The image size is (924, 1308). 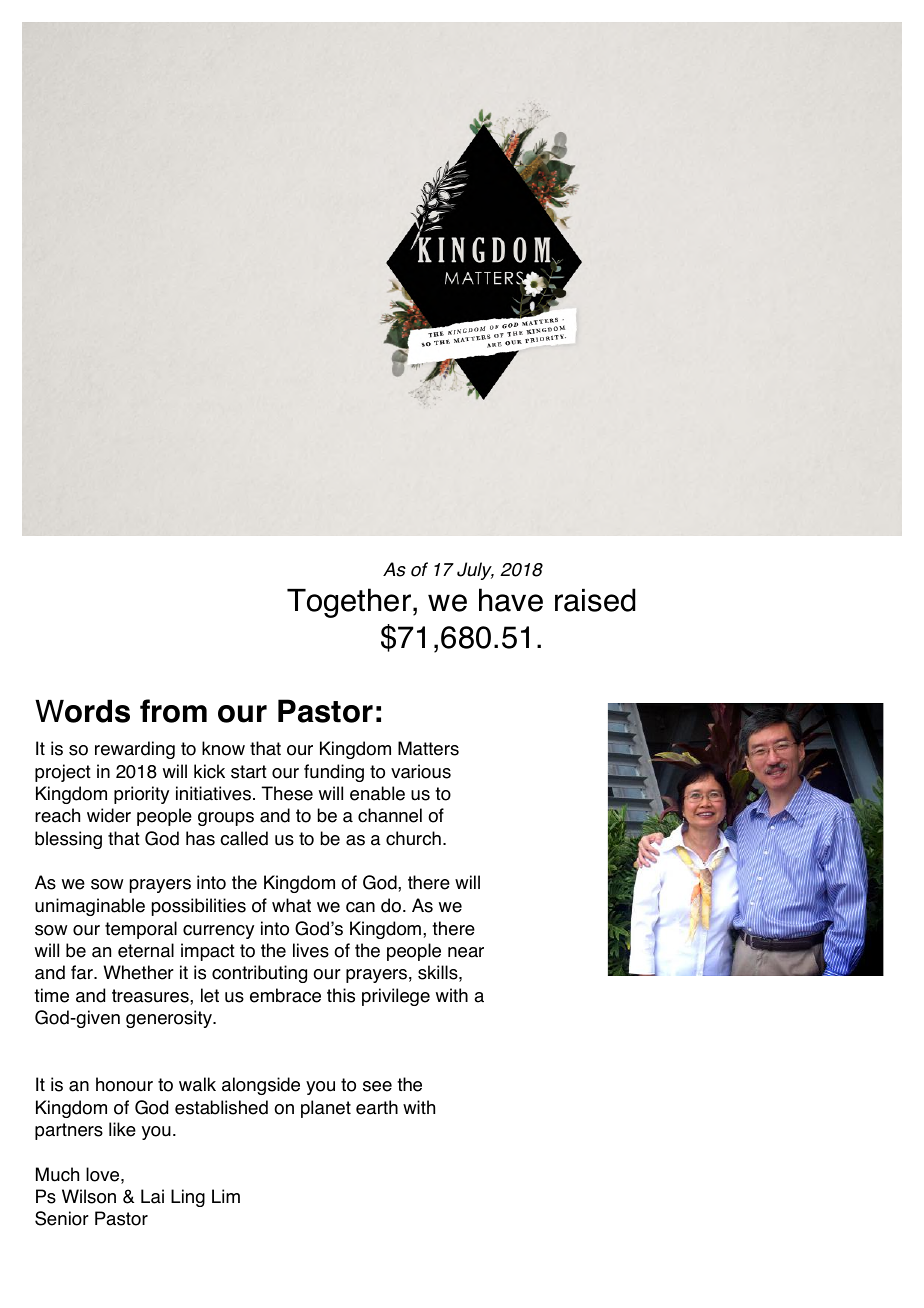 I want to click on have, so click(x=511, y=600).
